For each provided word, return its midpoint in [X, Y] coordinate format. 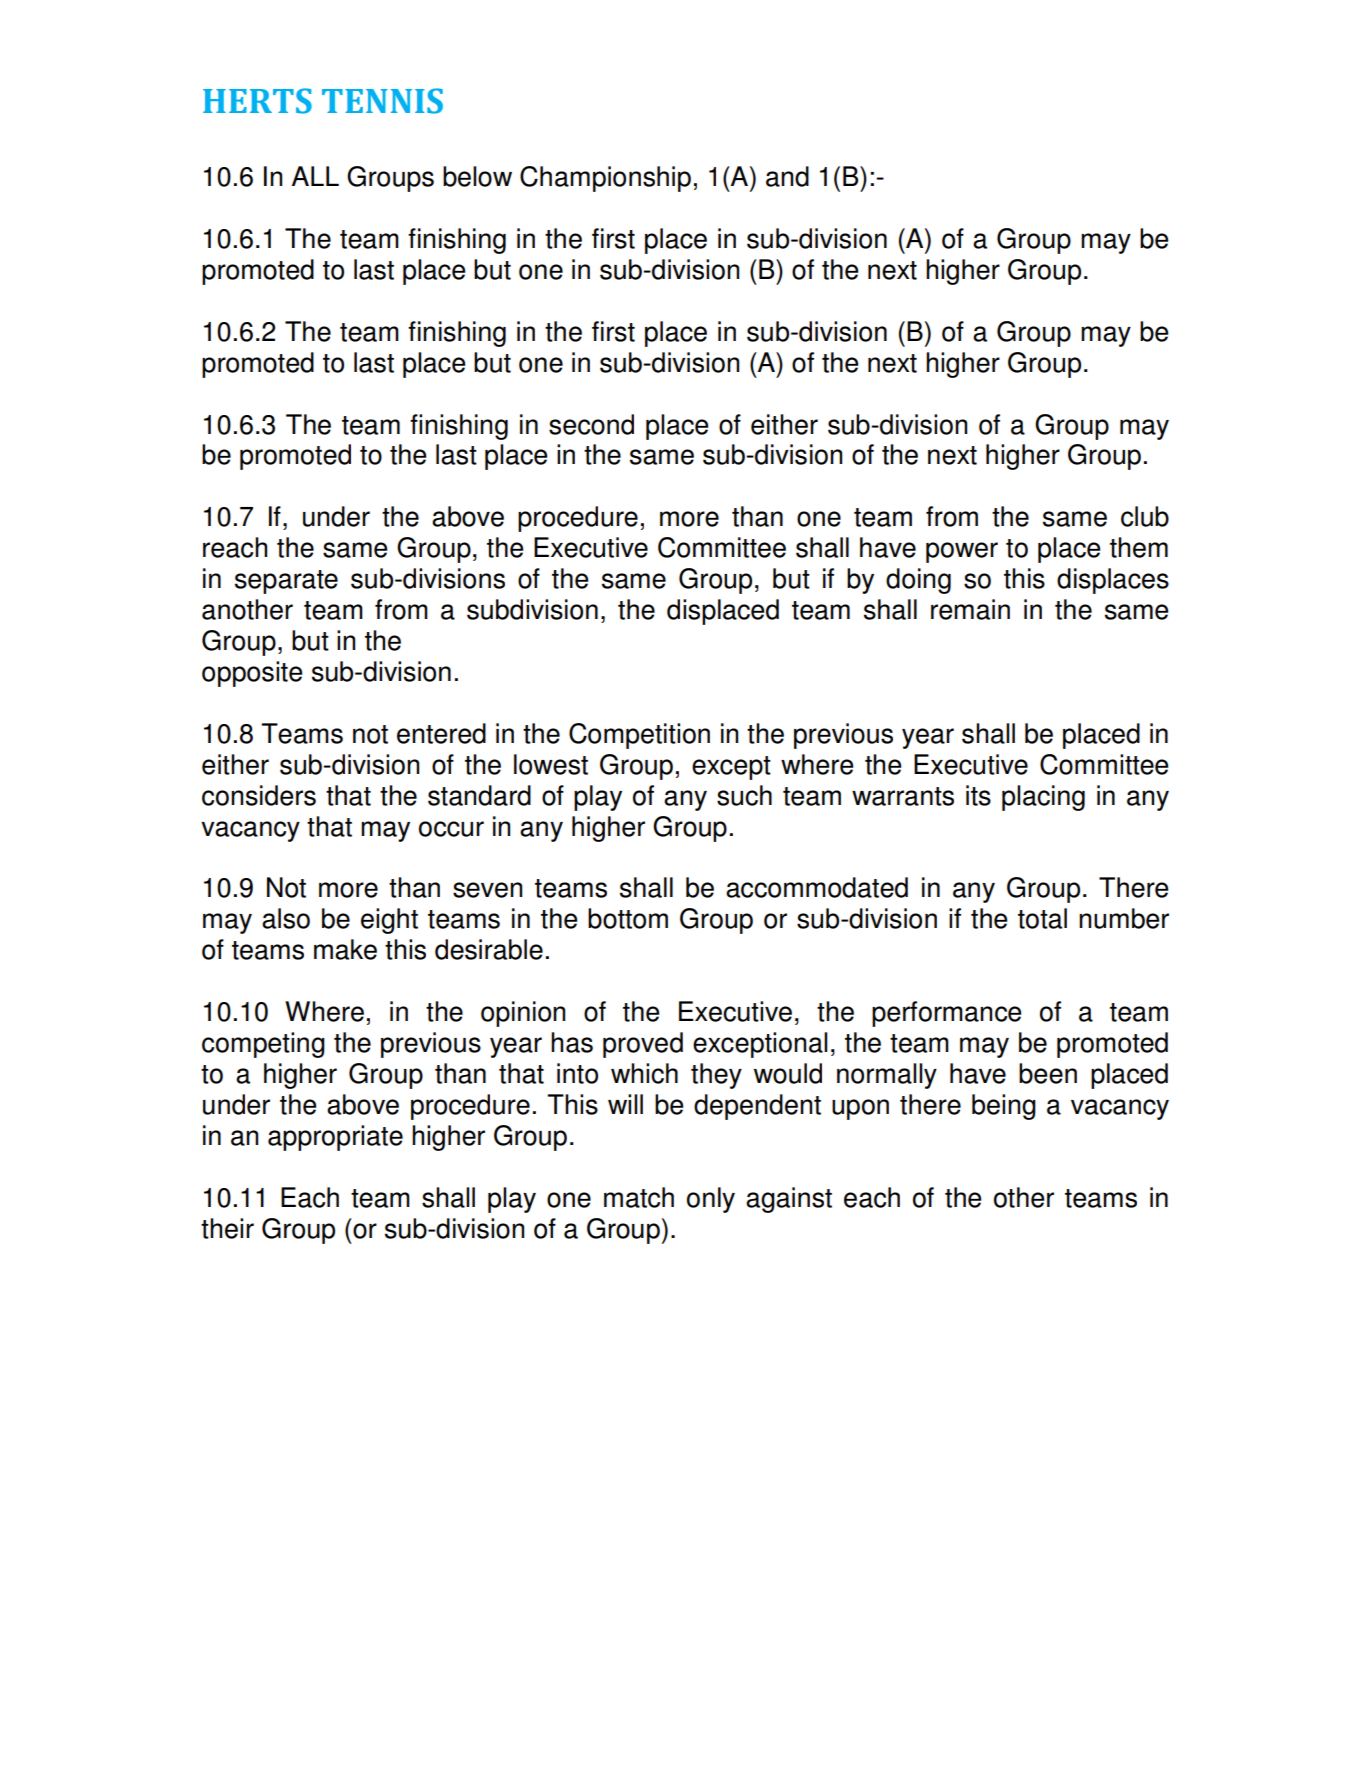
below [477, 176]
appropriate [335, 1138]
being [1004, 1107]
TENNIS [382, 101]
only [711, 1200]
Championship [605, 179]
